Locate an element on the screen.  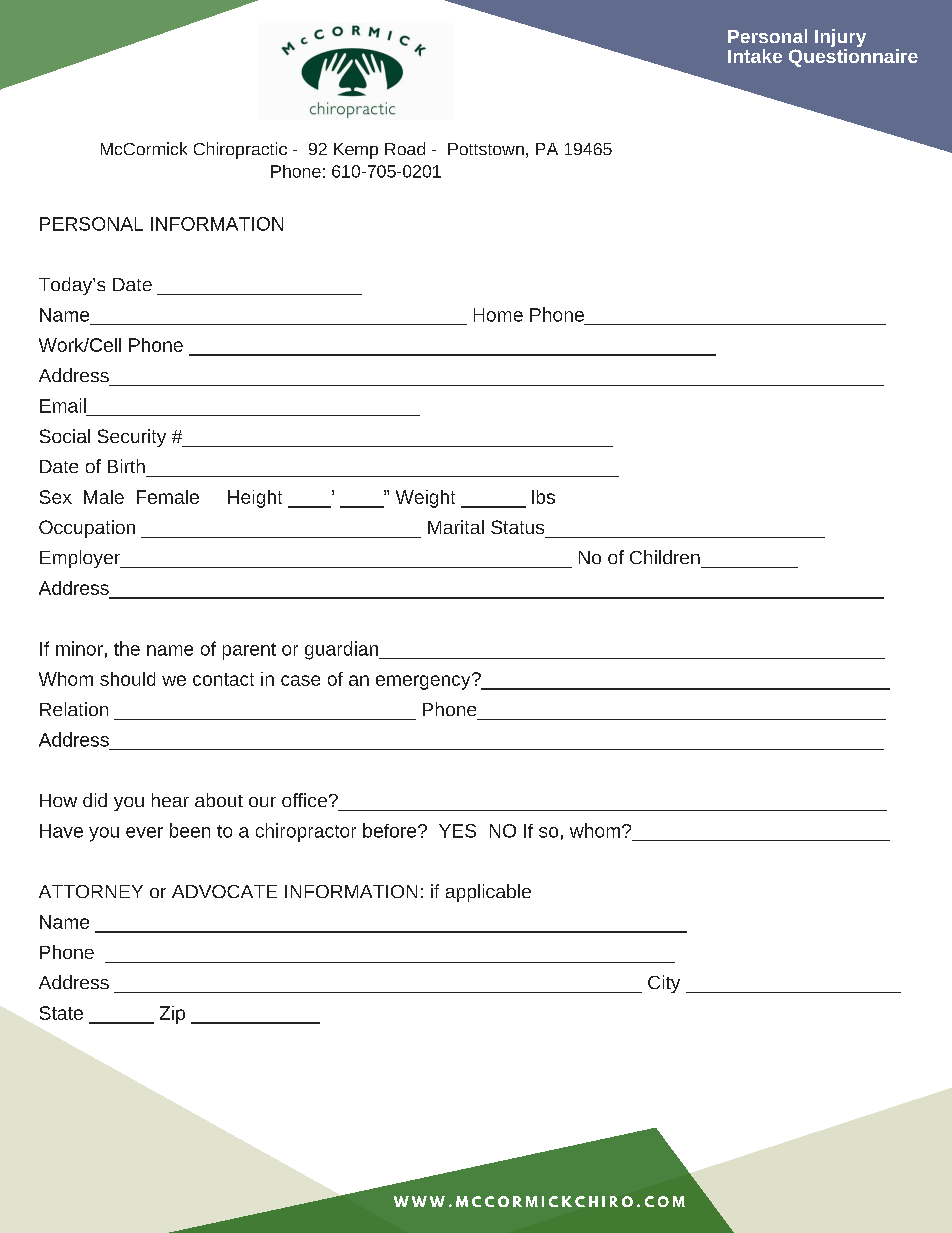
Chiropractic is located at coordinates (240, 150).
